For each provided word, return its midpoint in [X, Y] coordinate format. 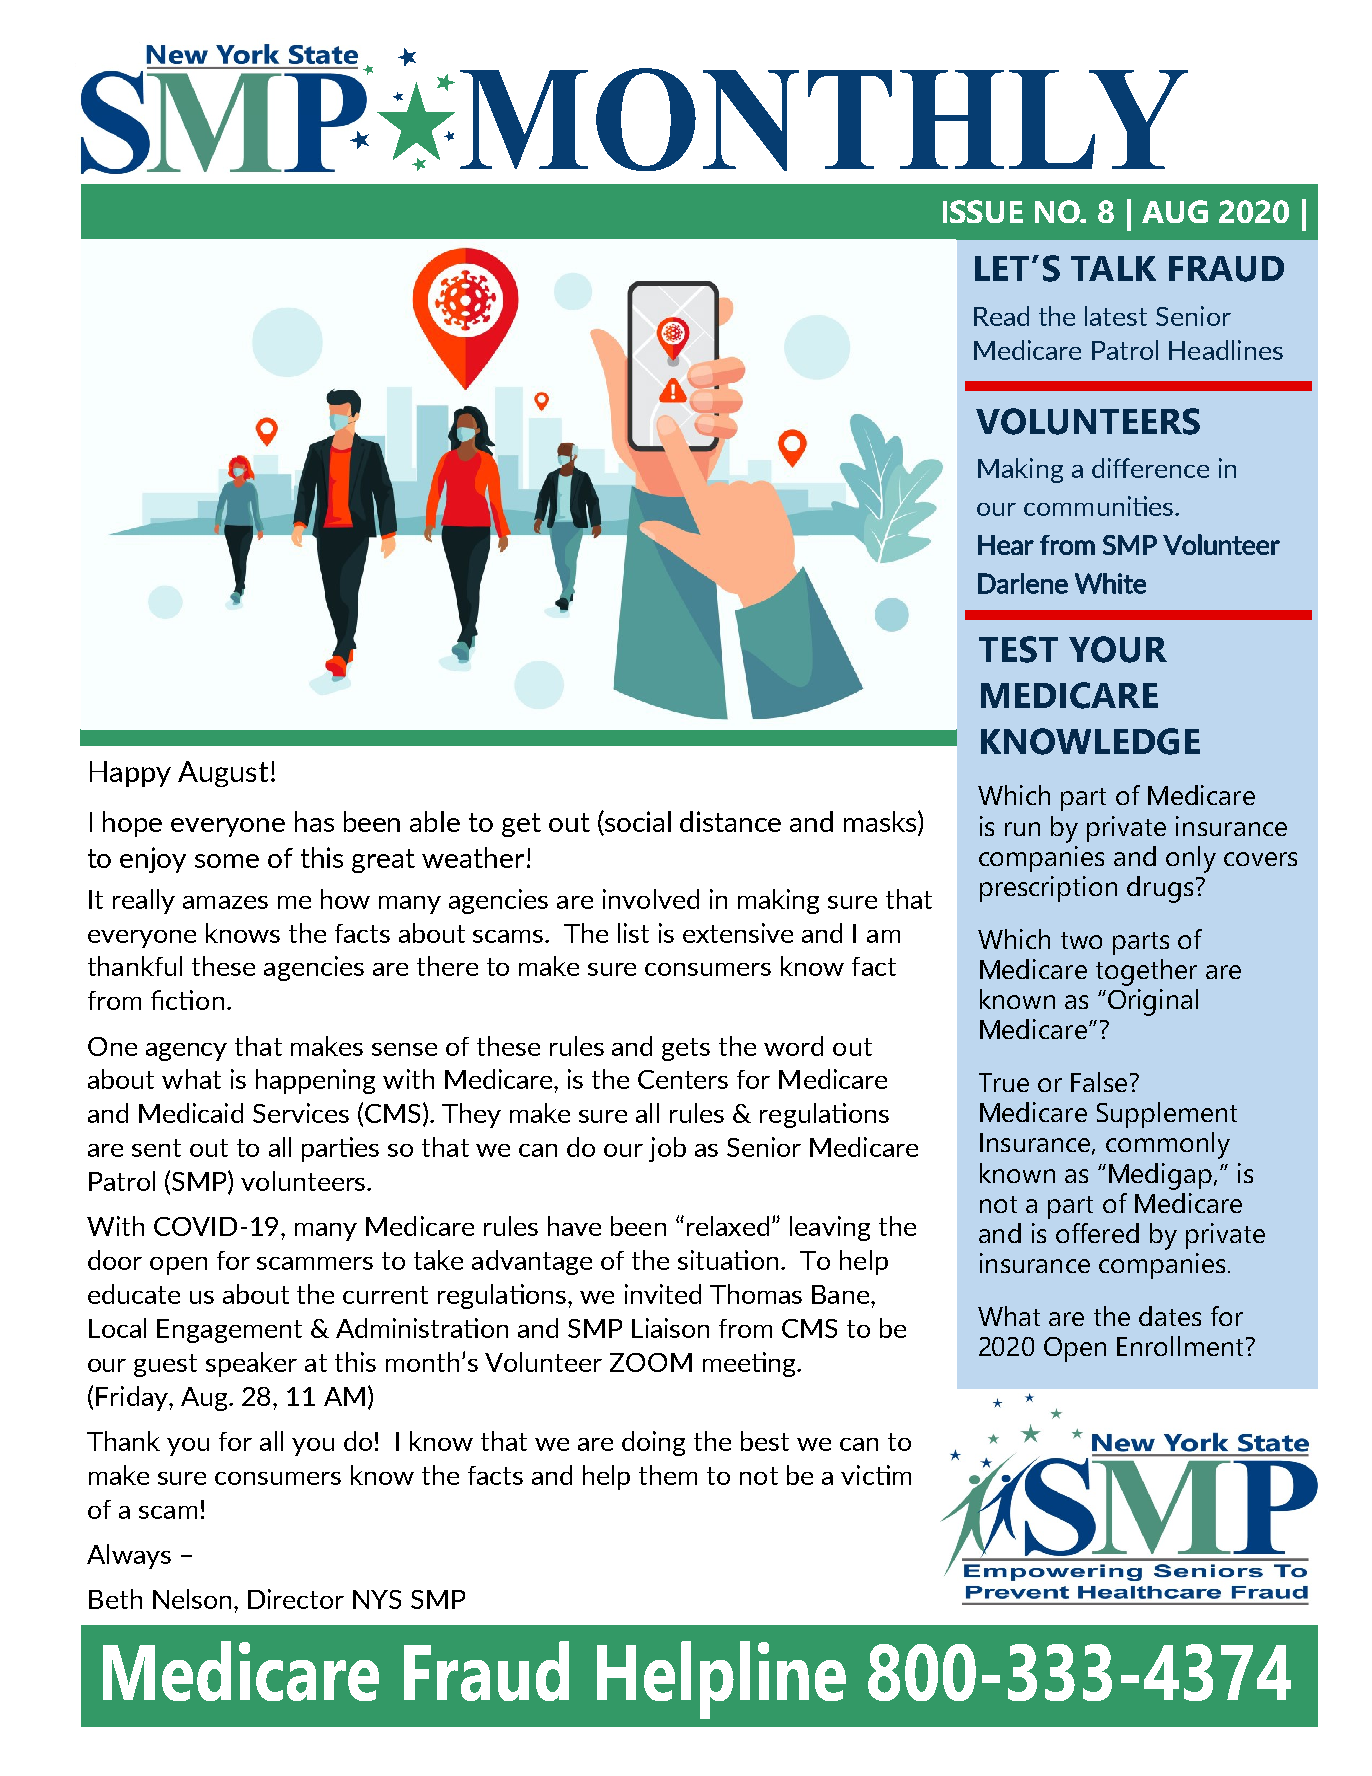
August [223, 774]
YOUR [1118, 649]
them [668, 1475]
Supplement [1167, 1115]
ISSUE [983, 211]
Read [1001, 316]
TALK [1113, 268]
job [667, 1149]
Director [296, 1599]
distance [730, 821]
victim [876, 1475]
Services [301, 1113]
